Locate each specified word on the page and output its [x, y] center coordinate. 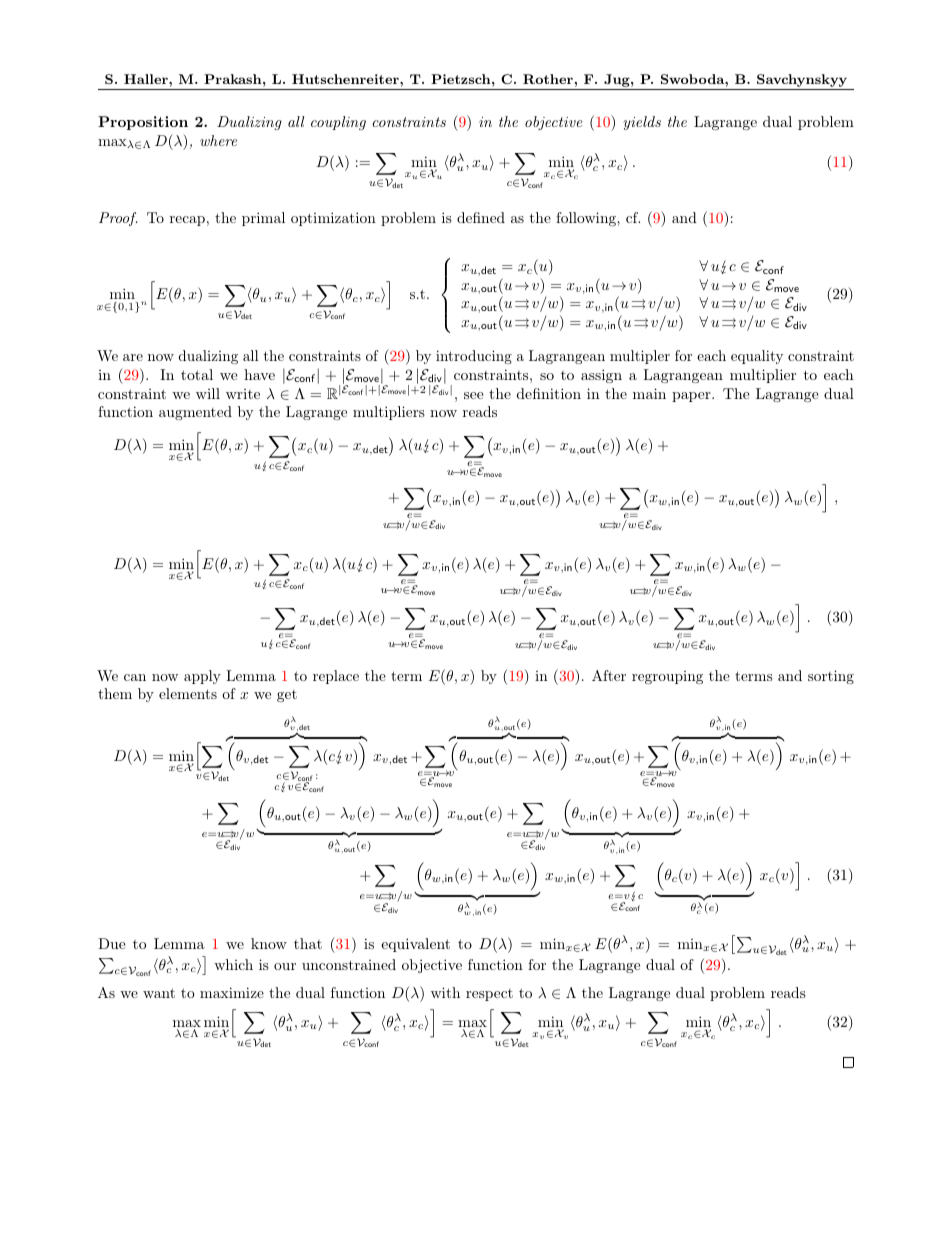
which [233, 964]
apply [202, 677]
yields [642, 123]
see [474, 395]
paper [692, 397]
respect [489, 995]
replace [336, 677]
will [208, 393]
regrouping [667, 677]
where [218, 140]
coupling [338, 123]
